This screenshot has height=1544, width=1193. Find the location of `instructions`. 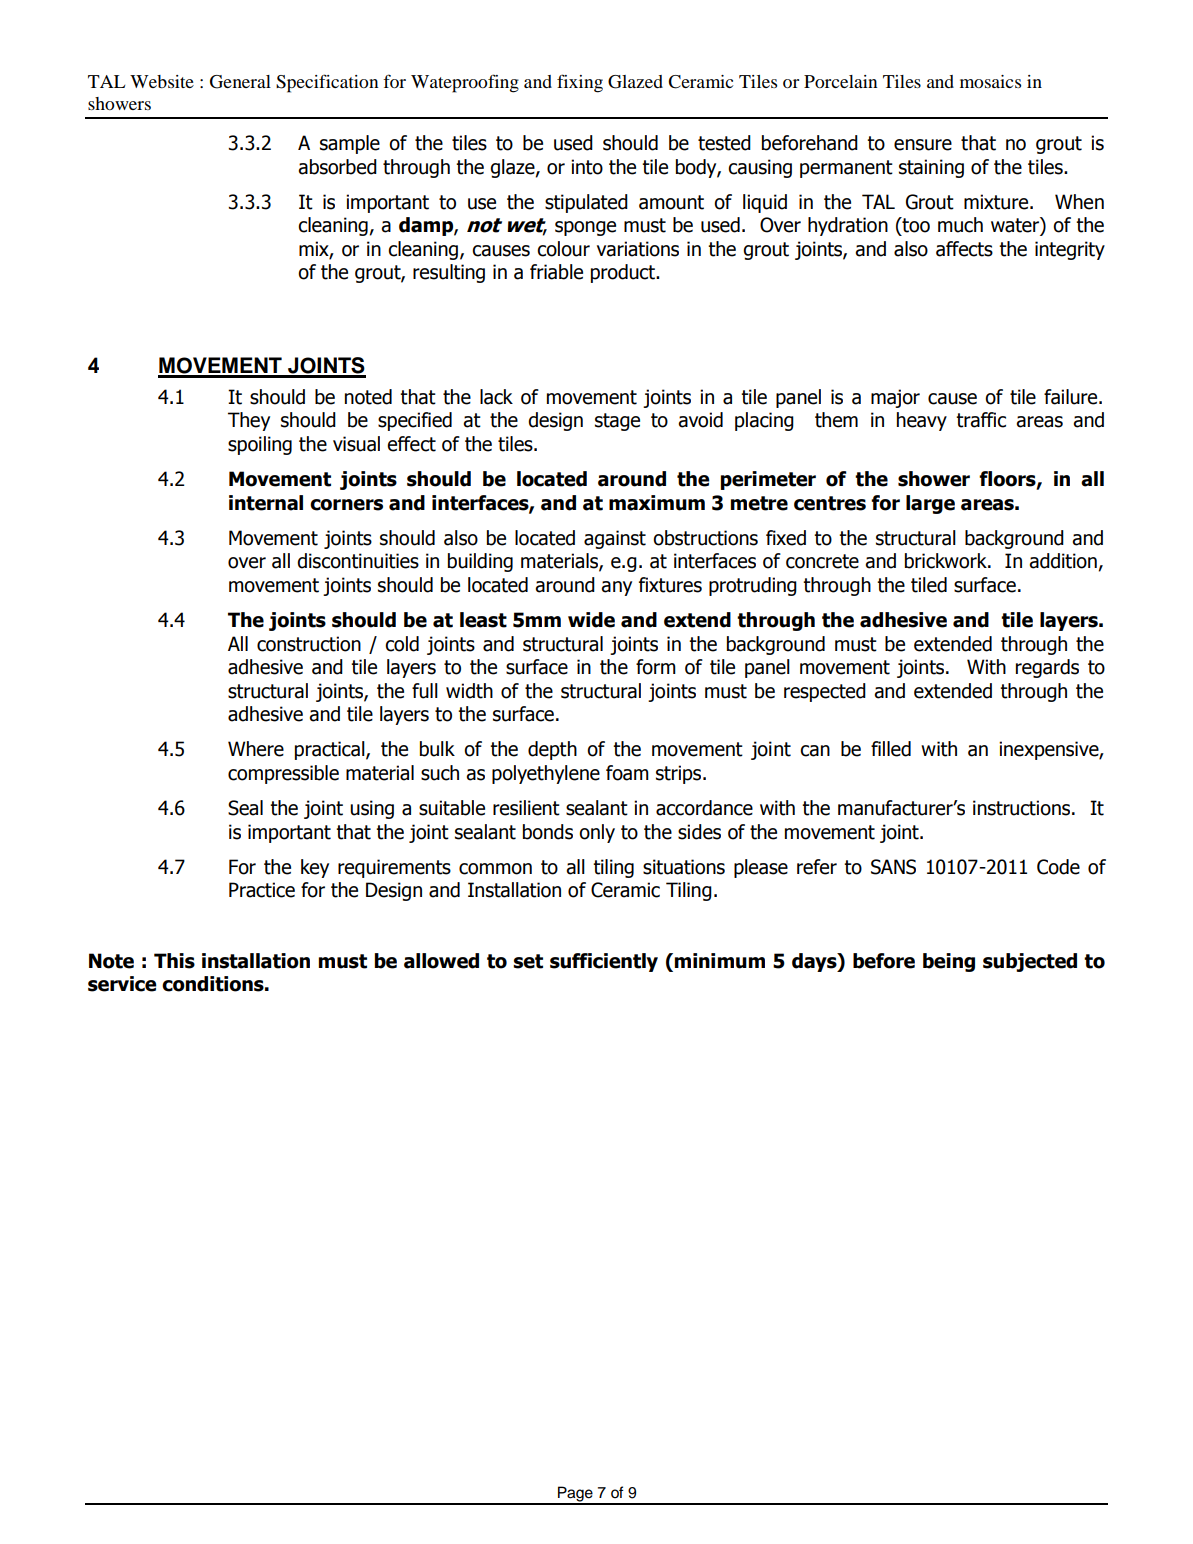

instructions is located at coordinates (1023, 808).
